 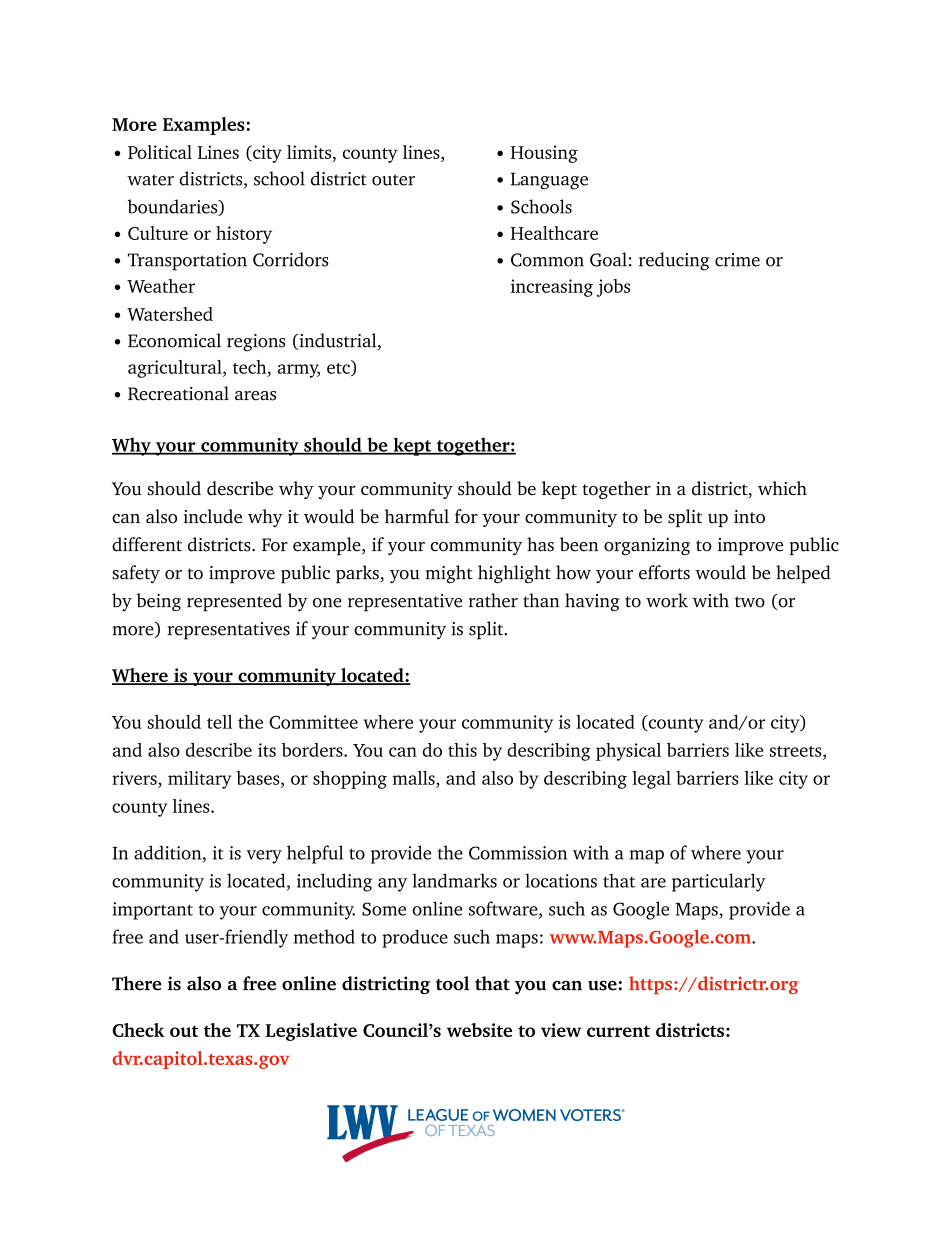 What do you see at coordinates (552, 288) in the screenshot?
I see `increasing` at bounding box center [552, 288].
